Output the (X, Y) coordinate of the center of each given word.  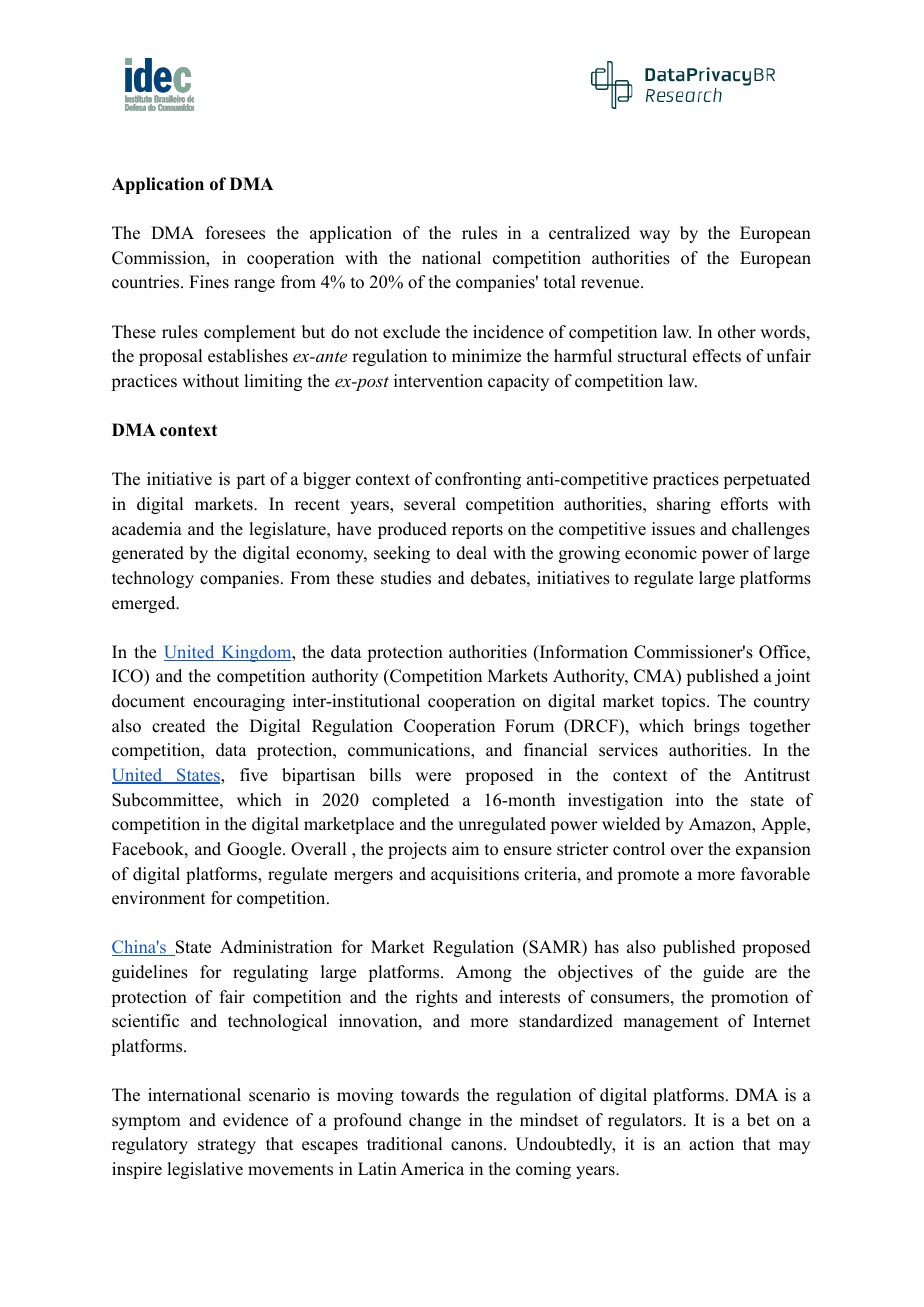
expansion (773, 850)
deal (472, 553)
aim (465, 848)
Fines (209, 282)
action (711, 1144)
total (560, 282)
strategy (227, 1146)
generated (148, 554)
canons (478, 1146)
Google (255, 850)
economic (661, 553)
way (654, 236)
